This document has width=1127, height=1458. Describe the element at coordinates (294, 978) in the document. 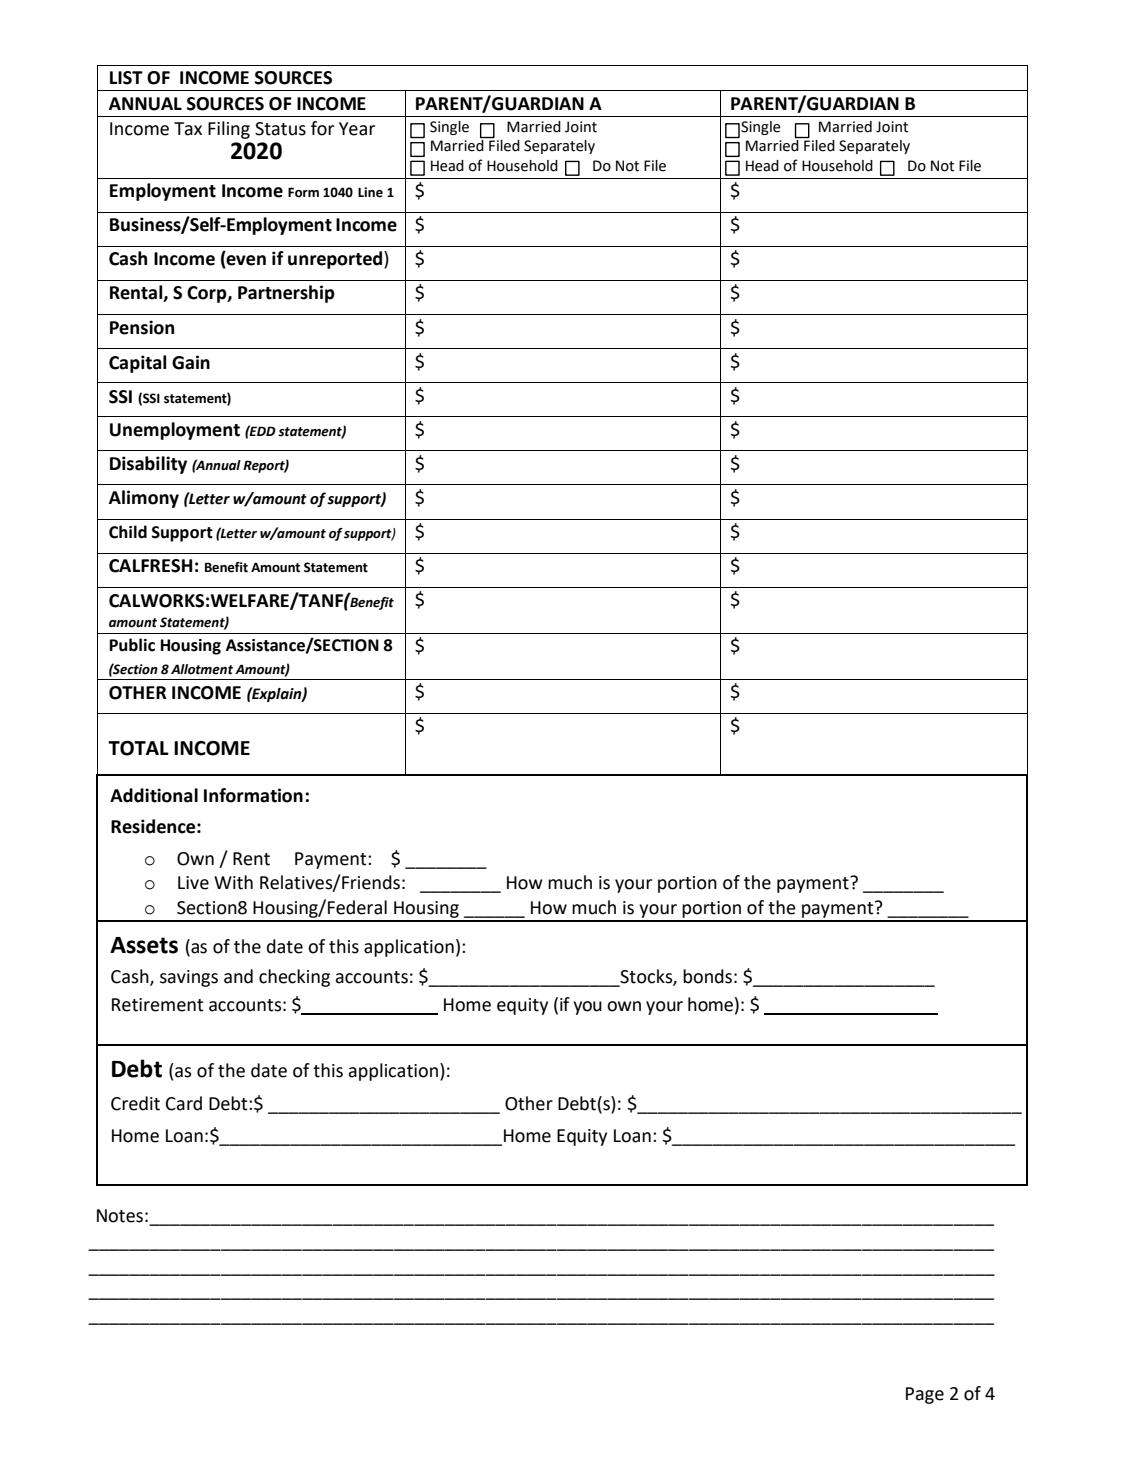

I see `checking` at that location.
